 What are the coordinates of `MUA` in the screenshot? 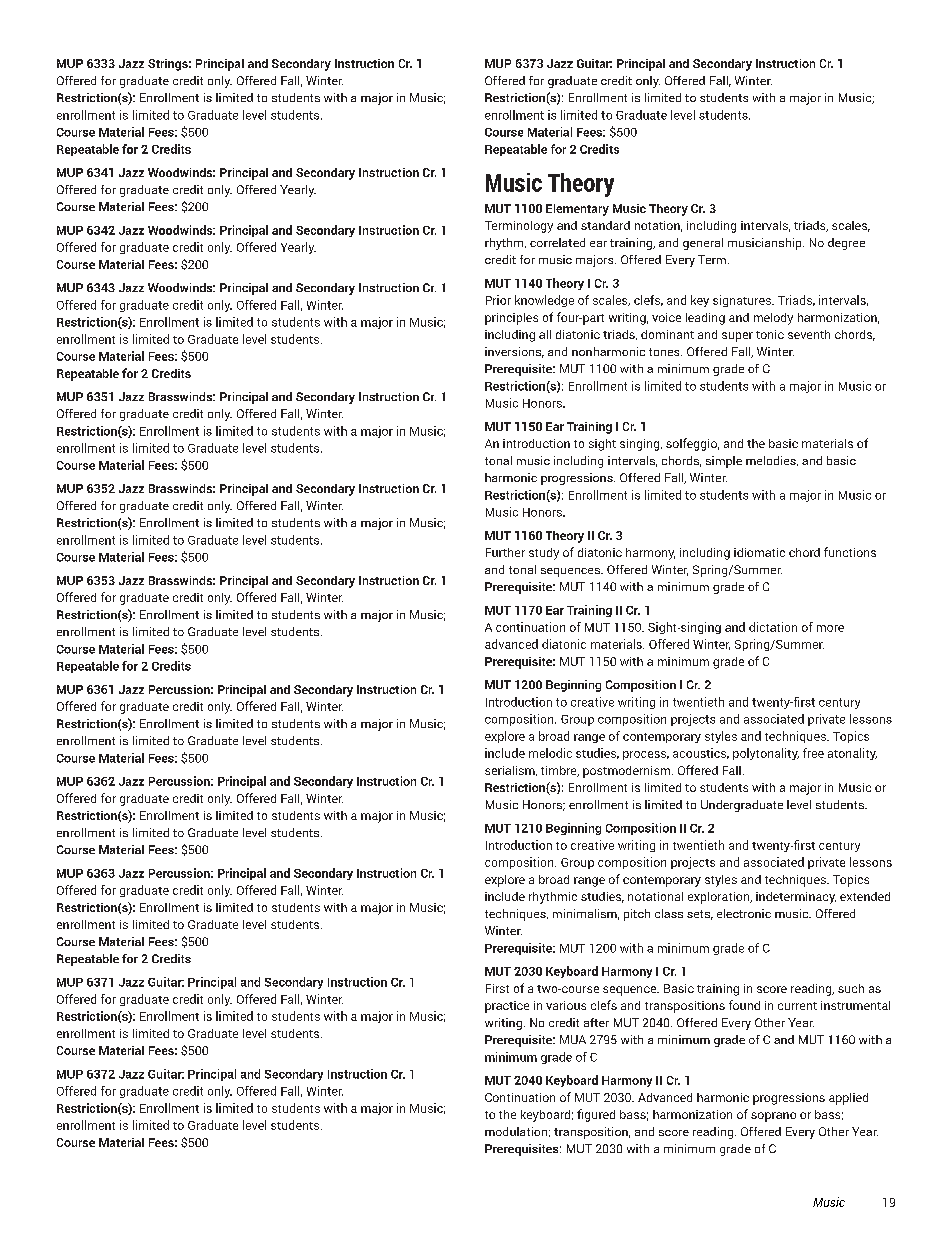 It's located at (573, 1039).
